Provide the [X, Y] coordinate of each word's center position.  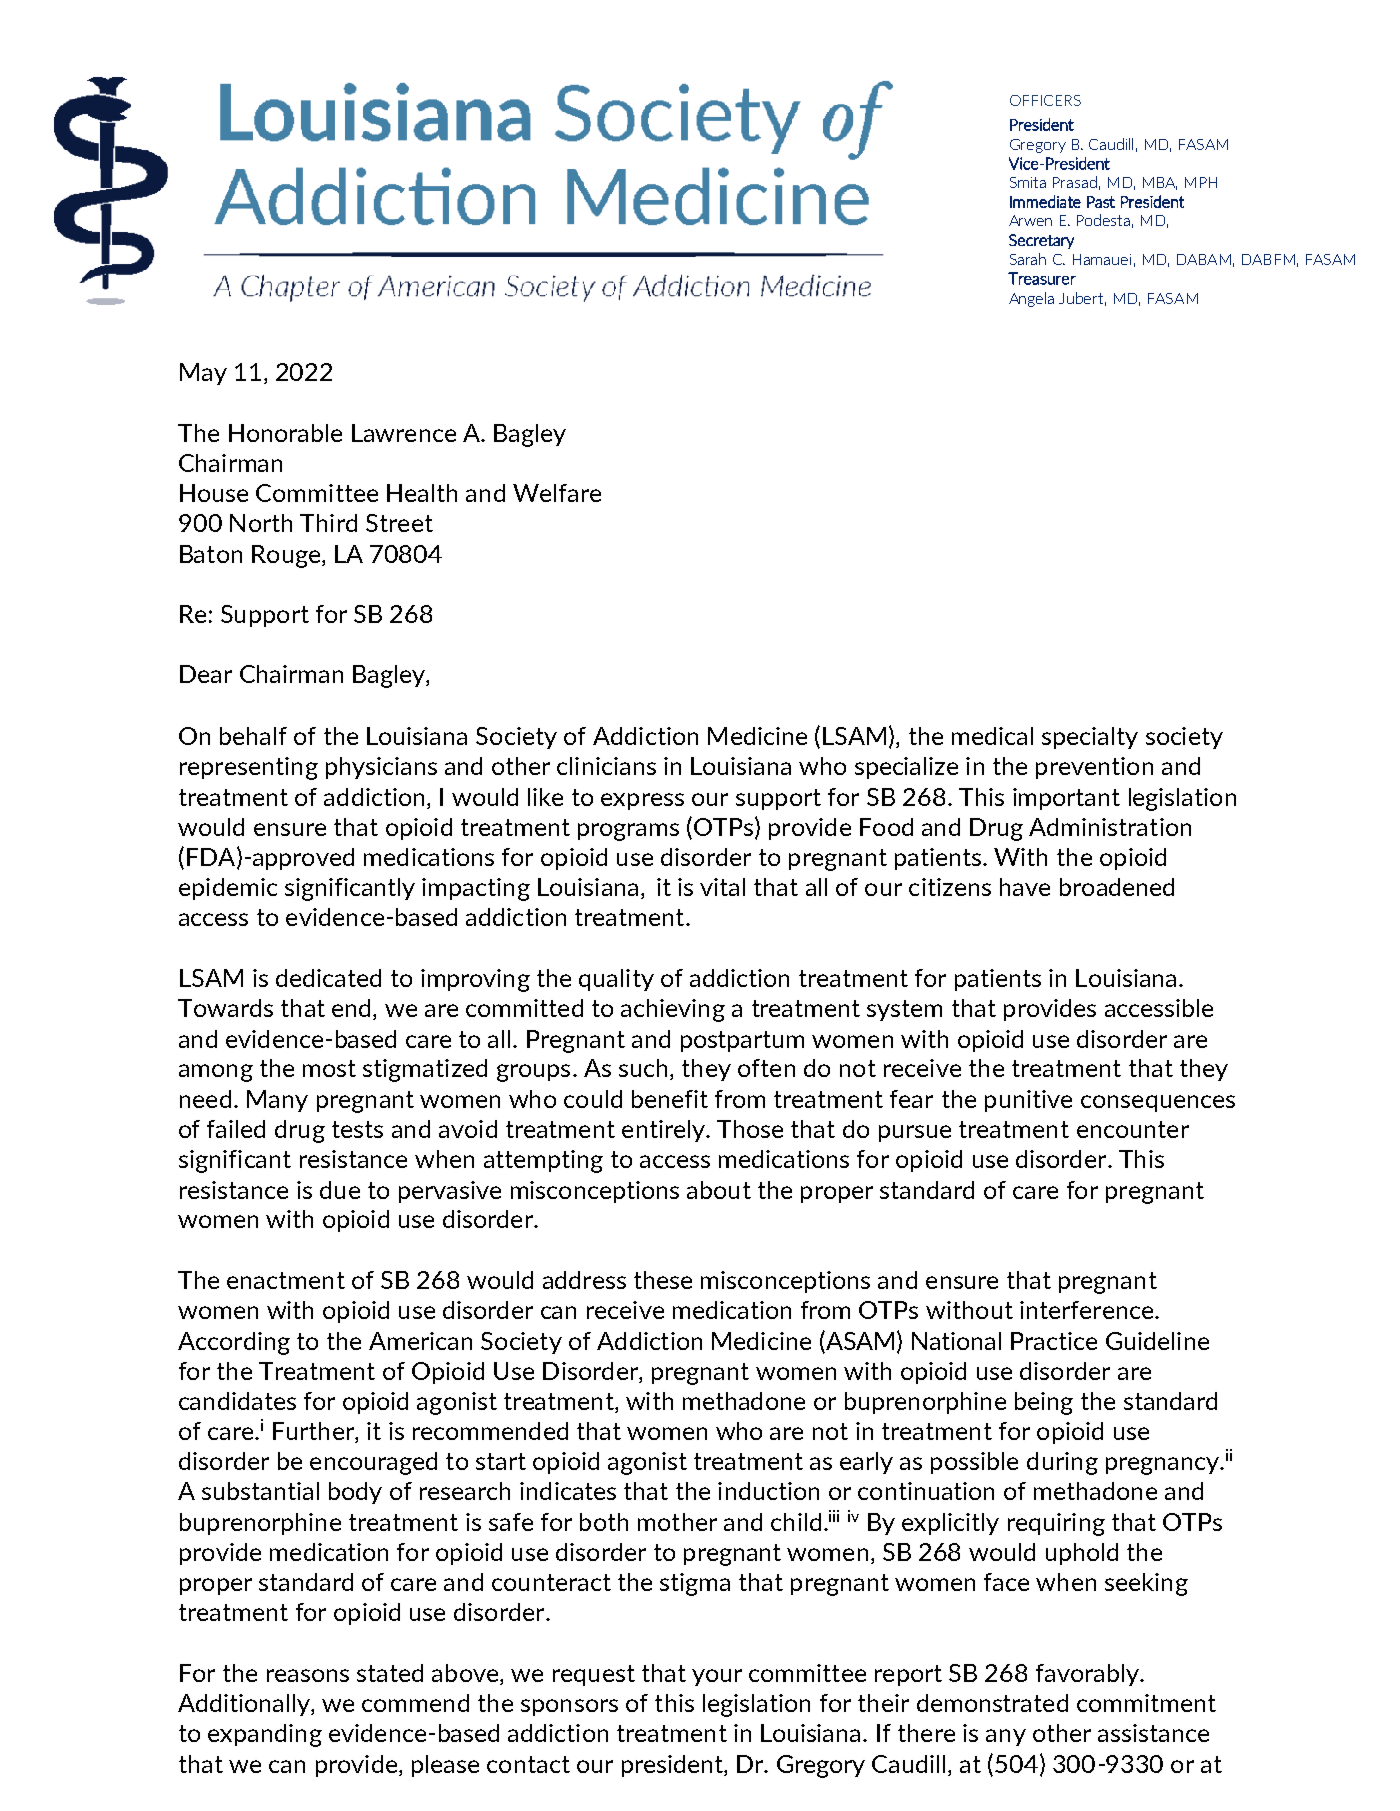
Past [1101, 202]
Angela [1031, 299]
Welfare [557, 493]
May [203, 374]
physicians [381, 768]
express [642, 801]
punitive [1028, 1101]
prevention [1094, 768]
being [1044, 1403]
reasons [308, 1675]
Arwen [1030, 220]
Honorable [285, 433]
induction [768, 1491]
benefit [670, 1099]
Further [314, 1432]
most [329, 1068]
